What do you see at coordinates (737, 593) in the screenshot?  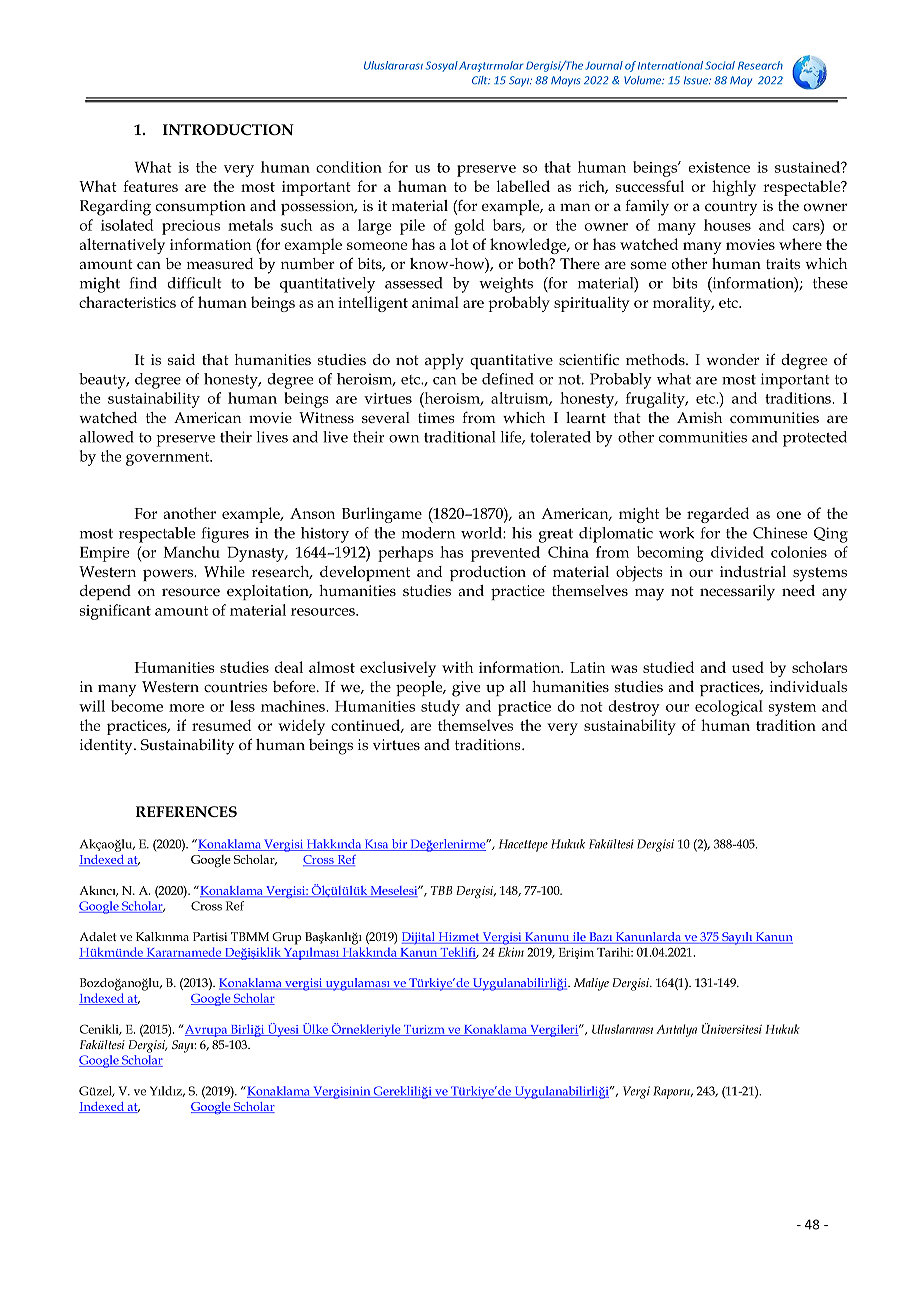 I see `necessarily` at bounding box center [737, 593].
